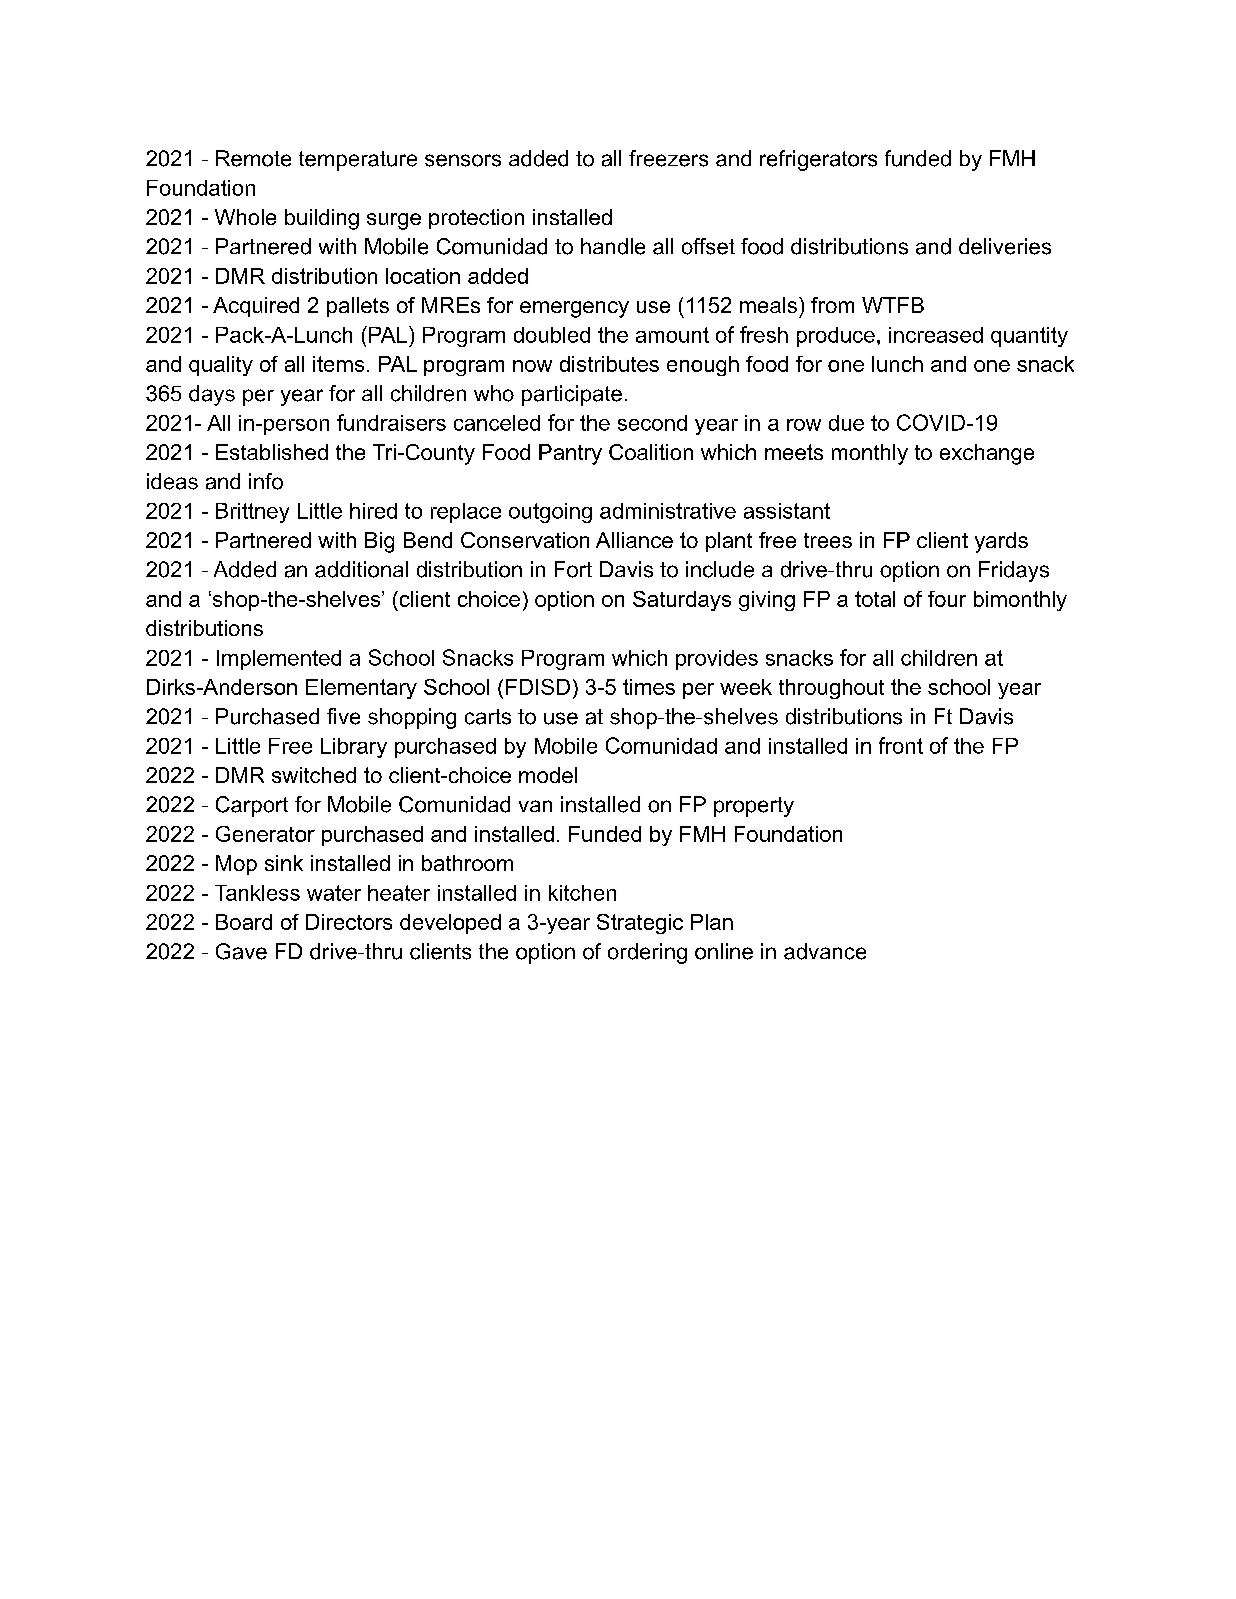 This page has width=1236, height=1599. I want to click on Remote, so click(253, 158).
